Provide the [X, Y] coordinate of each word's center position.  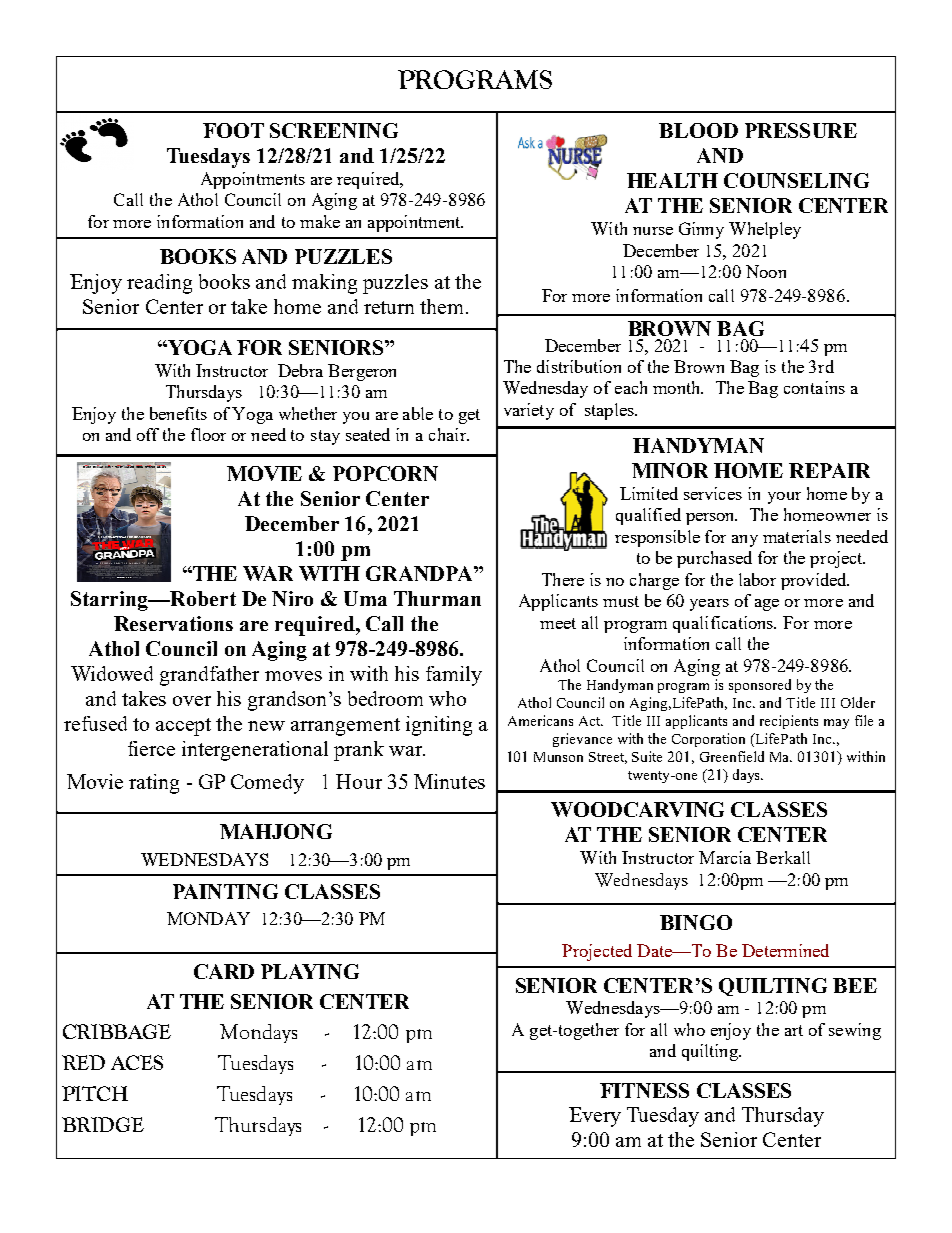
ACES [137, 1062]
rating [154, 784]
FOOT [233, 130]
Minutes [449, 781]
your [784, 498]
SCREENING [334, 130]
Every [595, 1117]
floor [208, 434]
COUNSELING [796, 180]
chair [448, 434]
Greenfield [732, 756]
